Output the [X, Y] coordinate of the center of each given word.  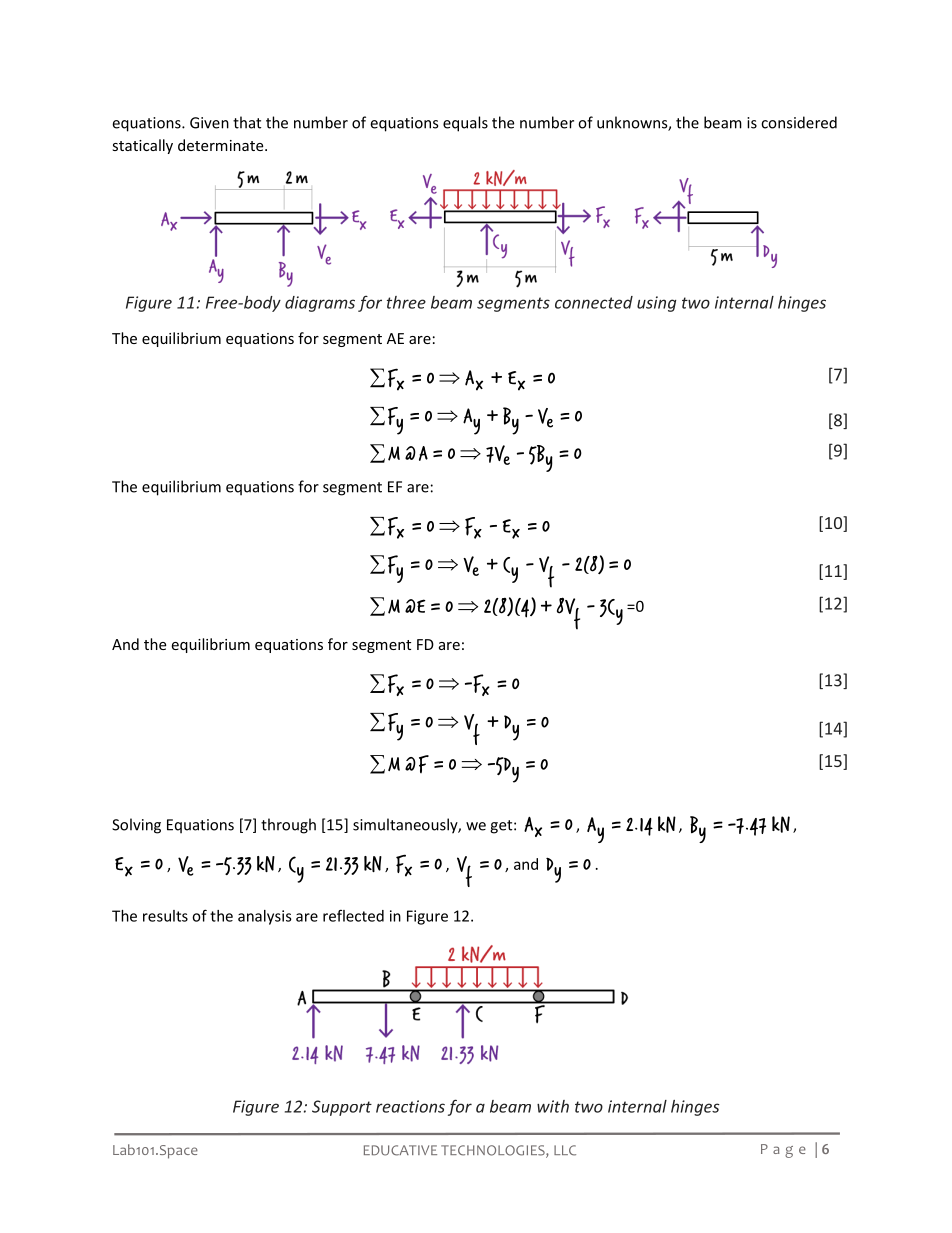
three [406, 302]
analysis [265, 917]
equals [465, 124]
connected [594, 302]
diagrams [320, 304]
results [165, 916]
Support [342, 1108]
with [553, 1106]
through [288, 826]
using [656, 304]
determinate [222, 145]
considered [799, 122]
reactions [410, 1106]
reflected [353, 915]
